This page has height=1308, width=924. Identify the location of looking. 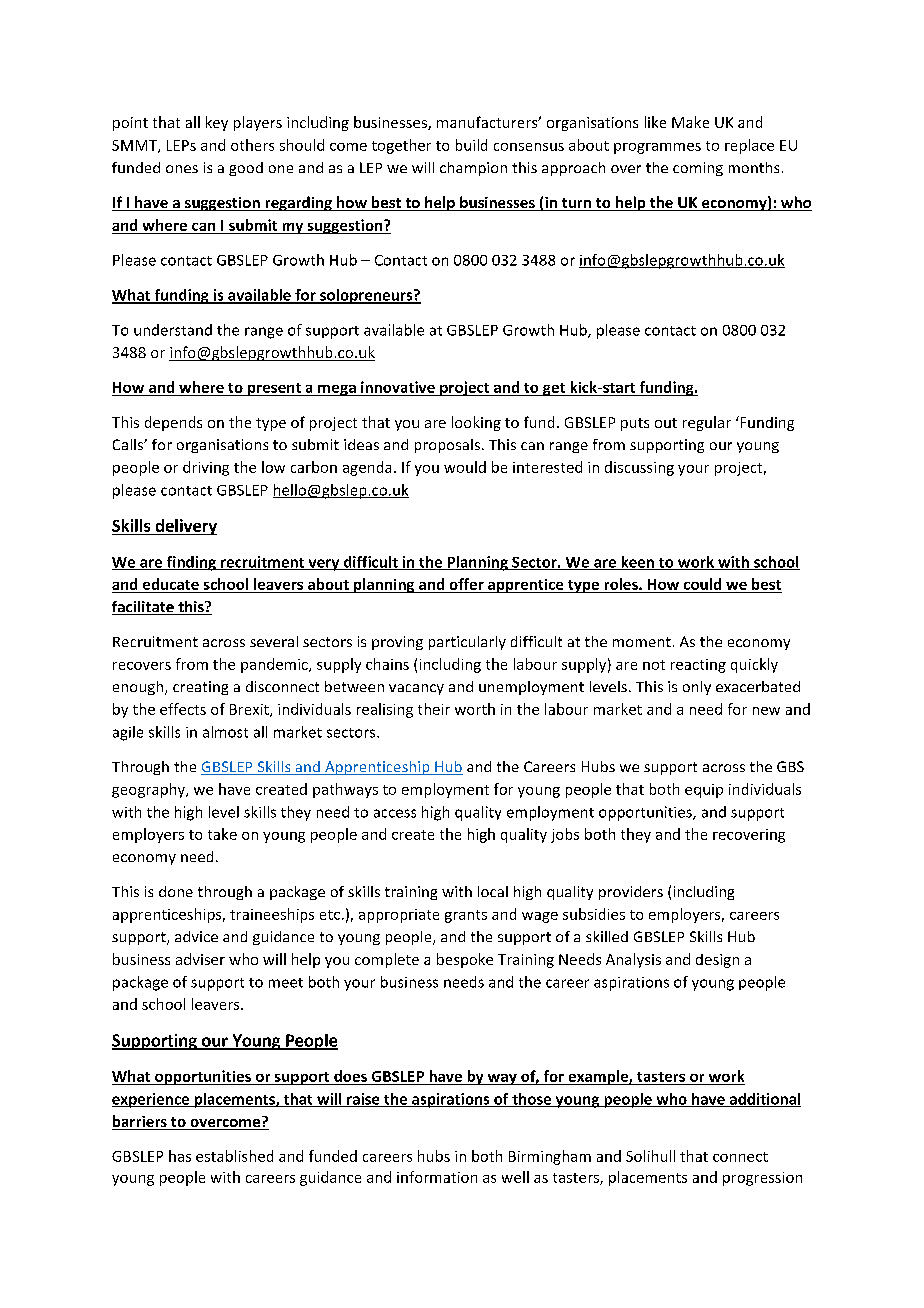
(476, 423).
